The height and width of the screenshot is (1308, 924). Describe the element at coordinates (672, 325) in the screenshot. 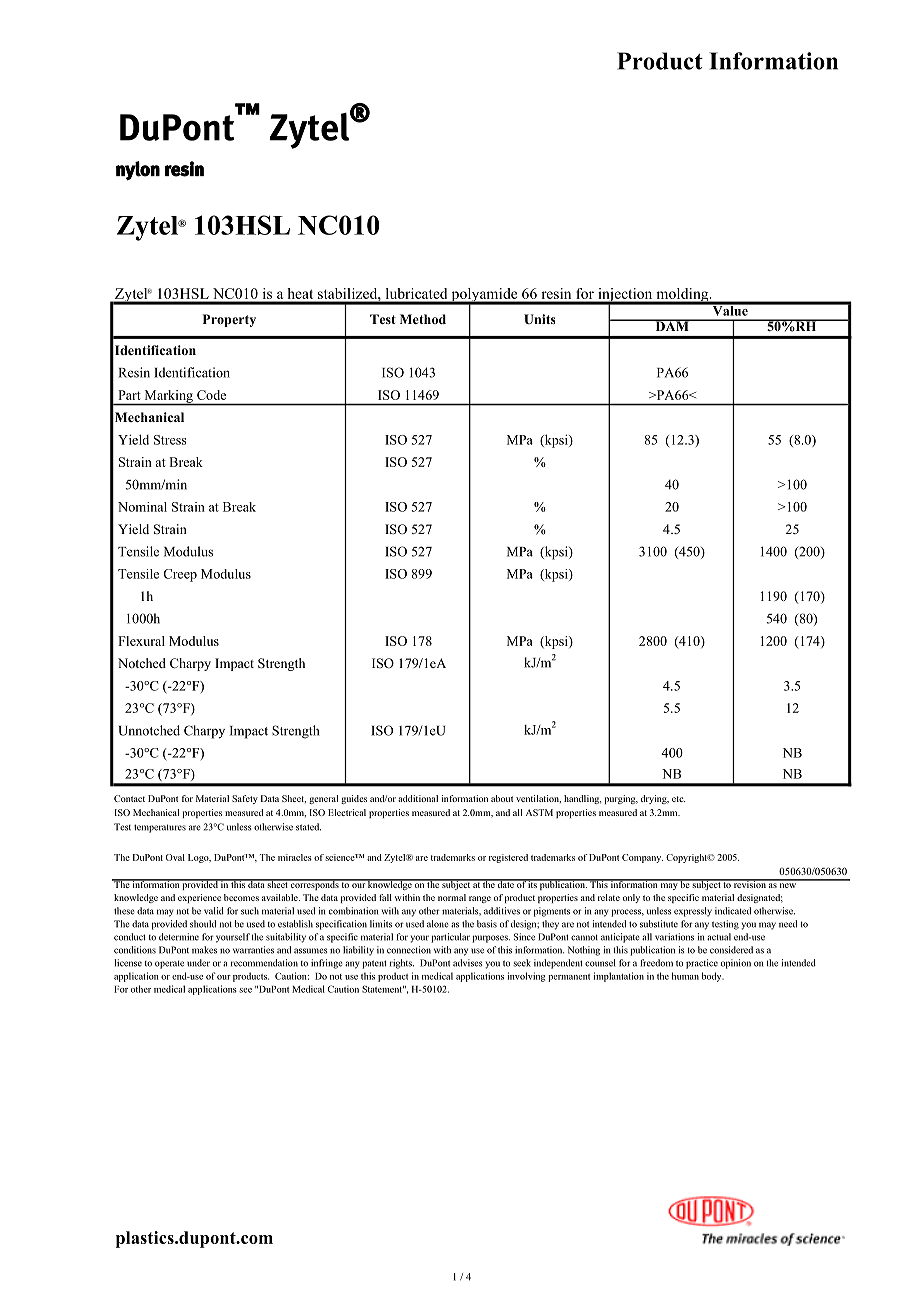

I see `DAM` at that location.
